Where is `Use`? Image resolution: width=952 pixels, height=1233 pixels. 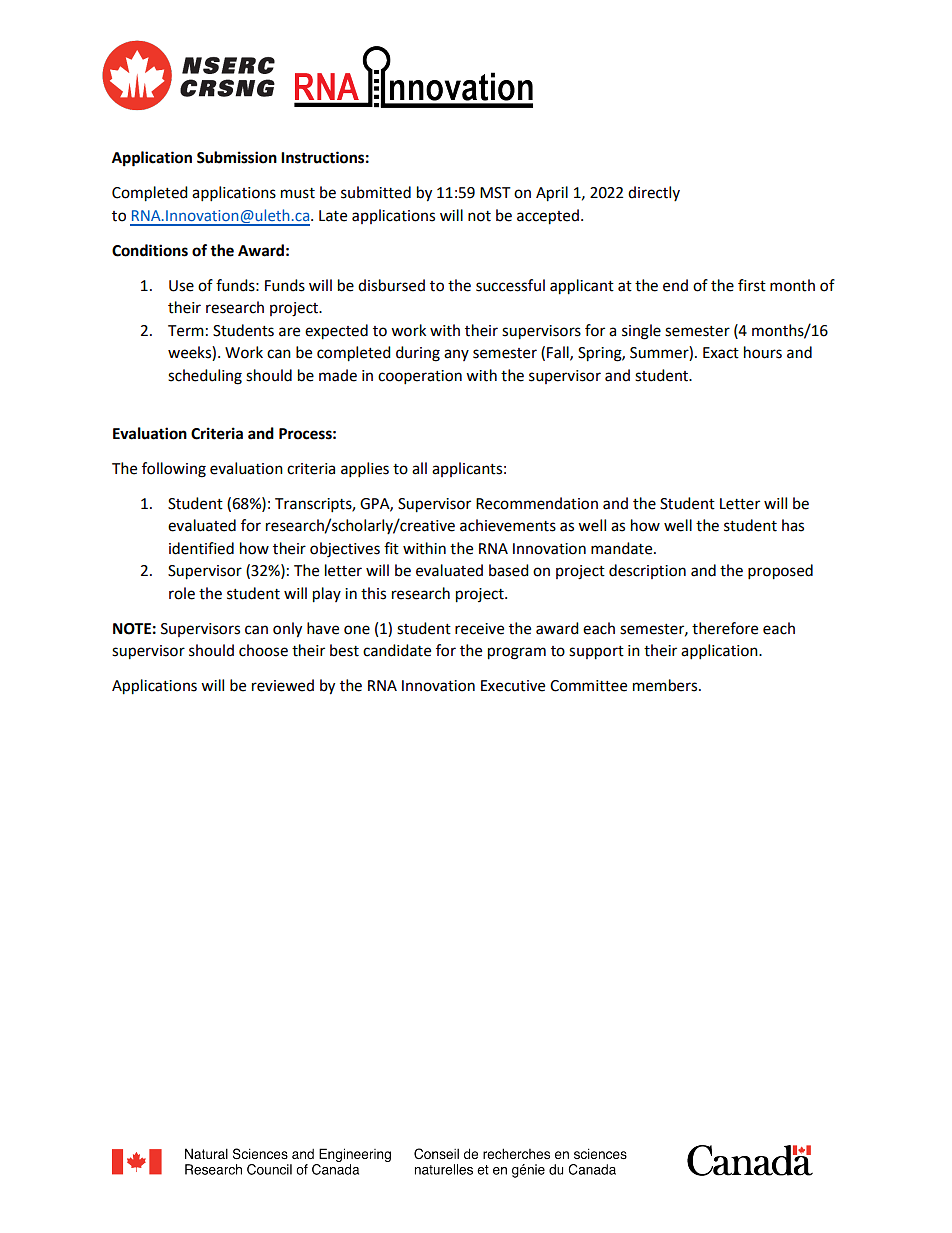
Use is located at coordinates (181, 286).
